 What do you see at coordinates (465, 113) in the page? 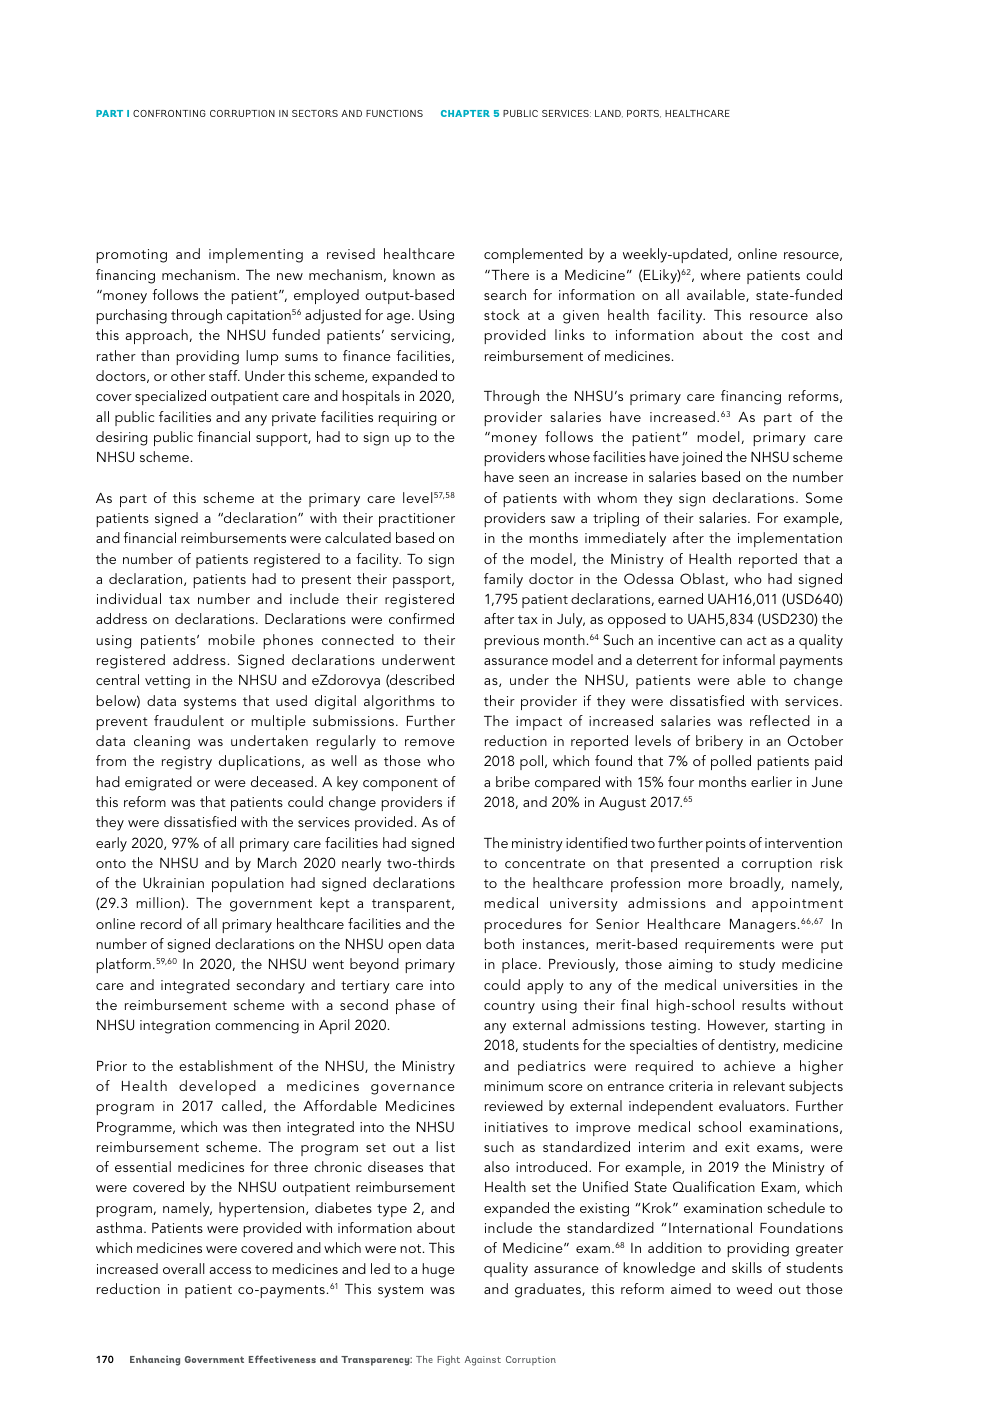
I see `CHAPTER` at bounding box center [465, 113].
